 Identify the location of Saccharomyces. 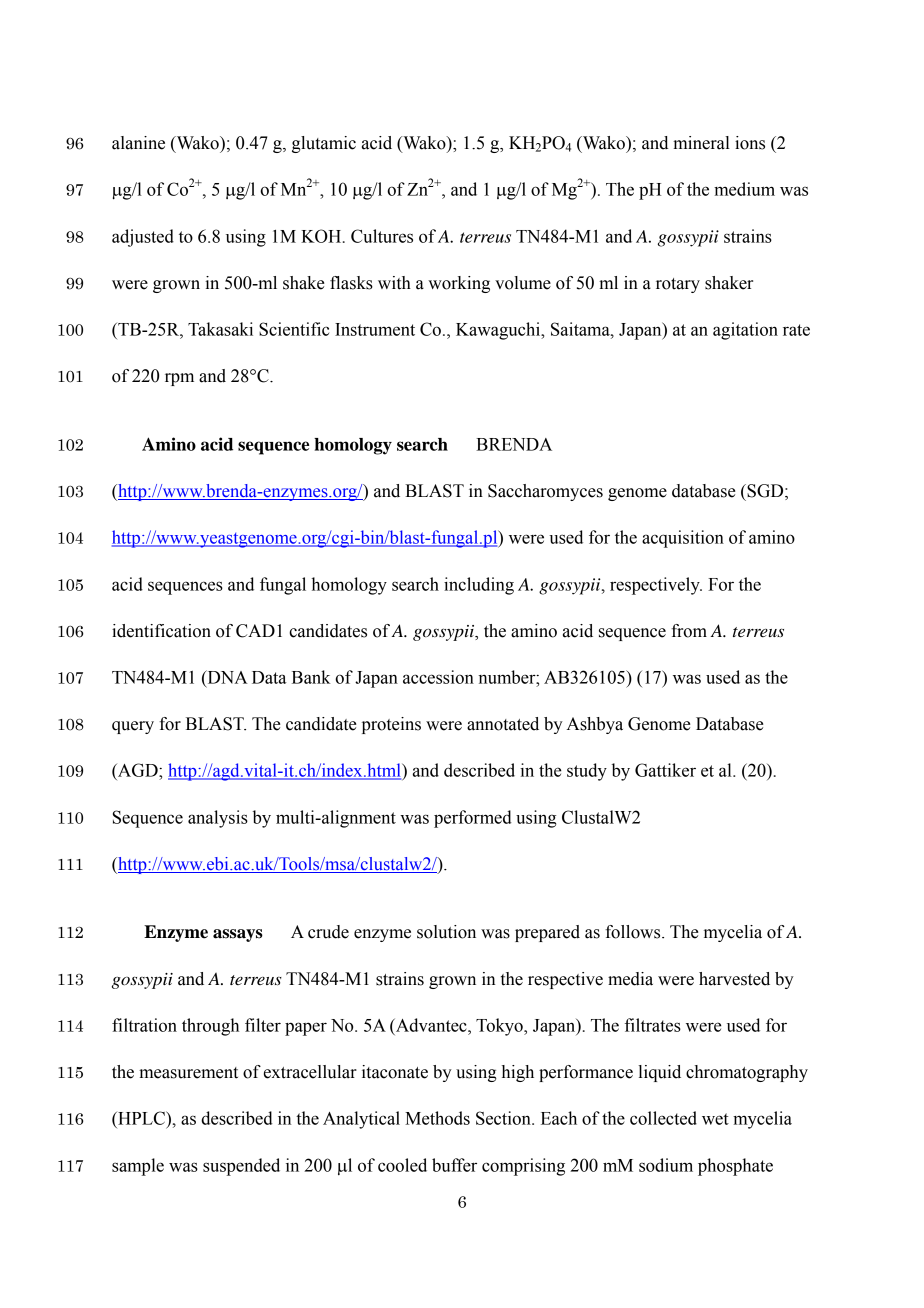
(545, 492).
